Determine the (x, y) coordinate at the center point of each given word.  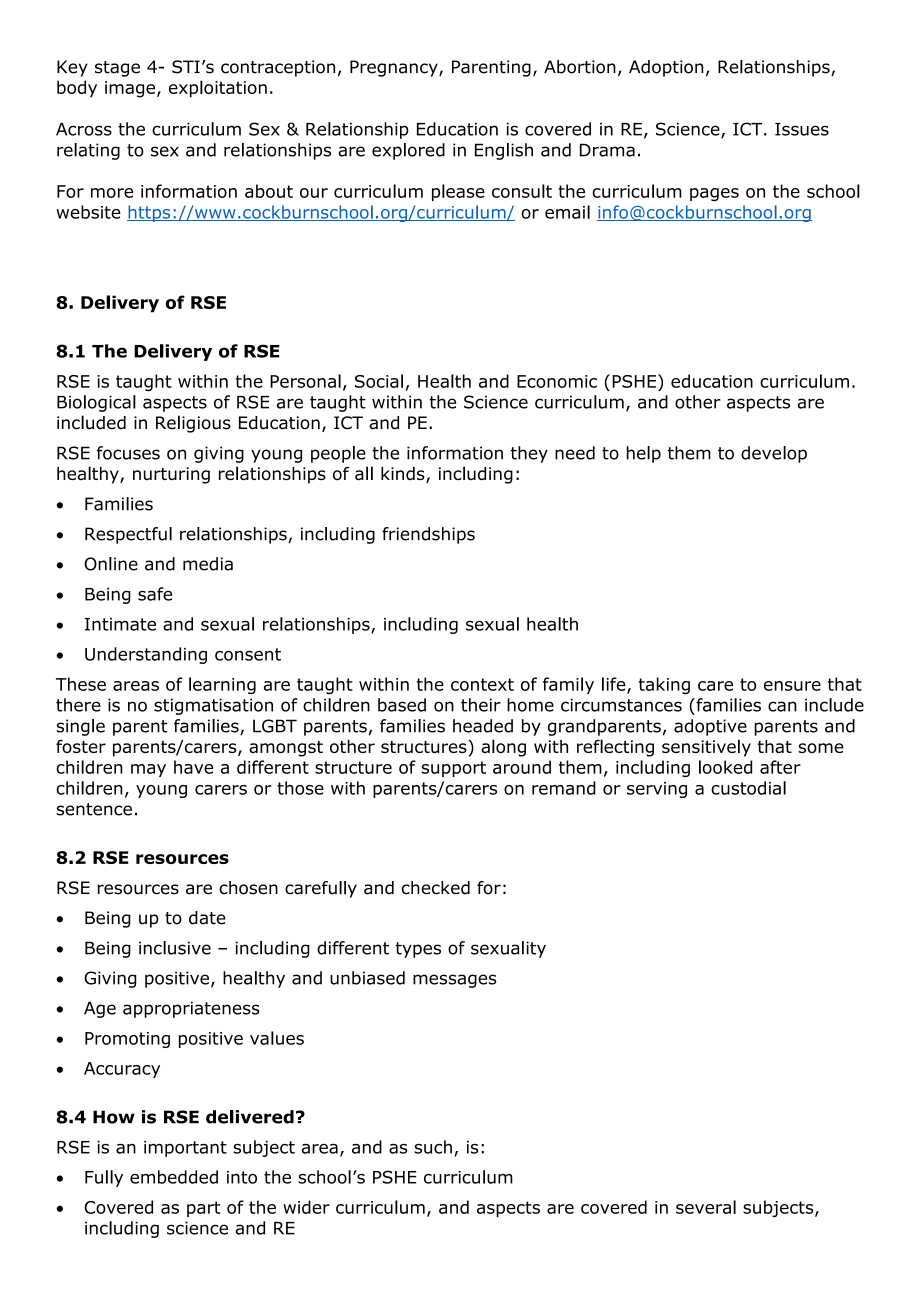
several (706, 1207)
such (433, 1147)
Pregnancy (395, 68)
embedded (174, 1177)
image (130, 89)
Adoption (666, 68)
